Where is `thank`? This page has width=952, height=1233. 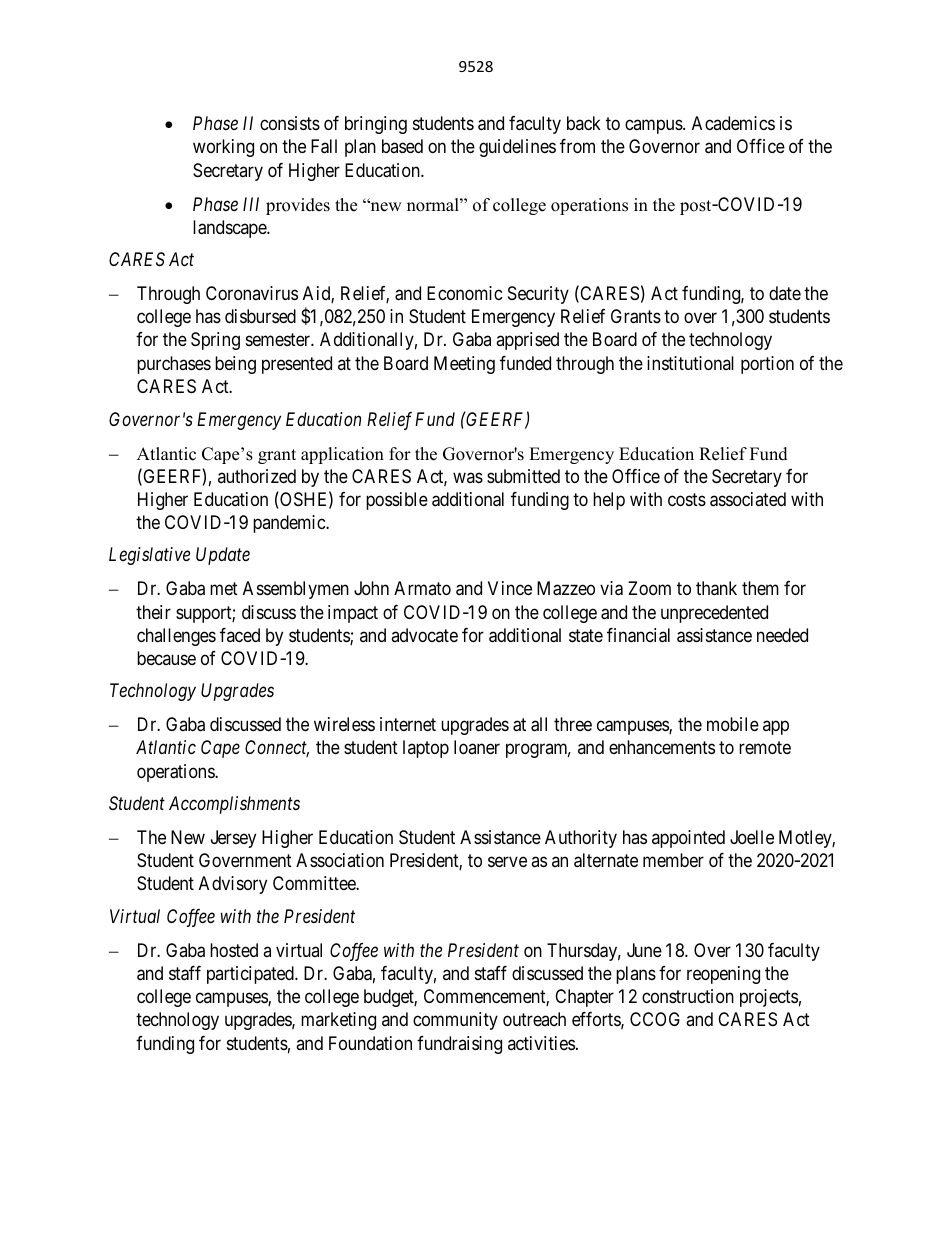
thank is located at coordinates (716, 588).
